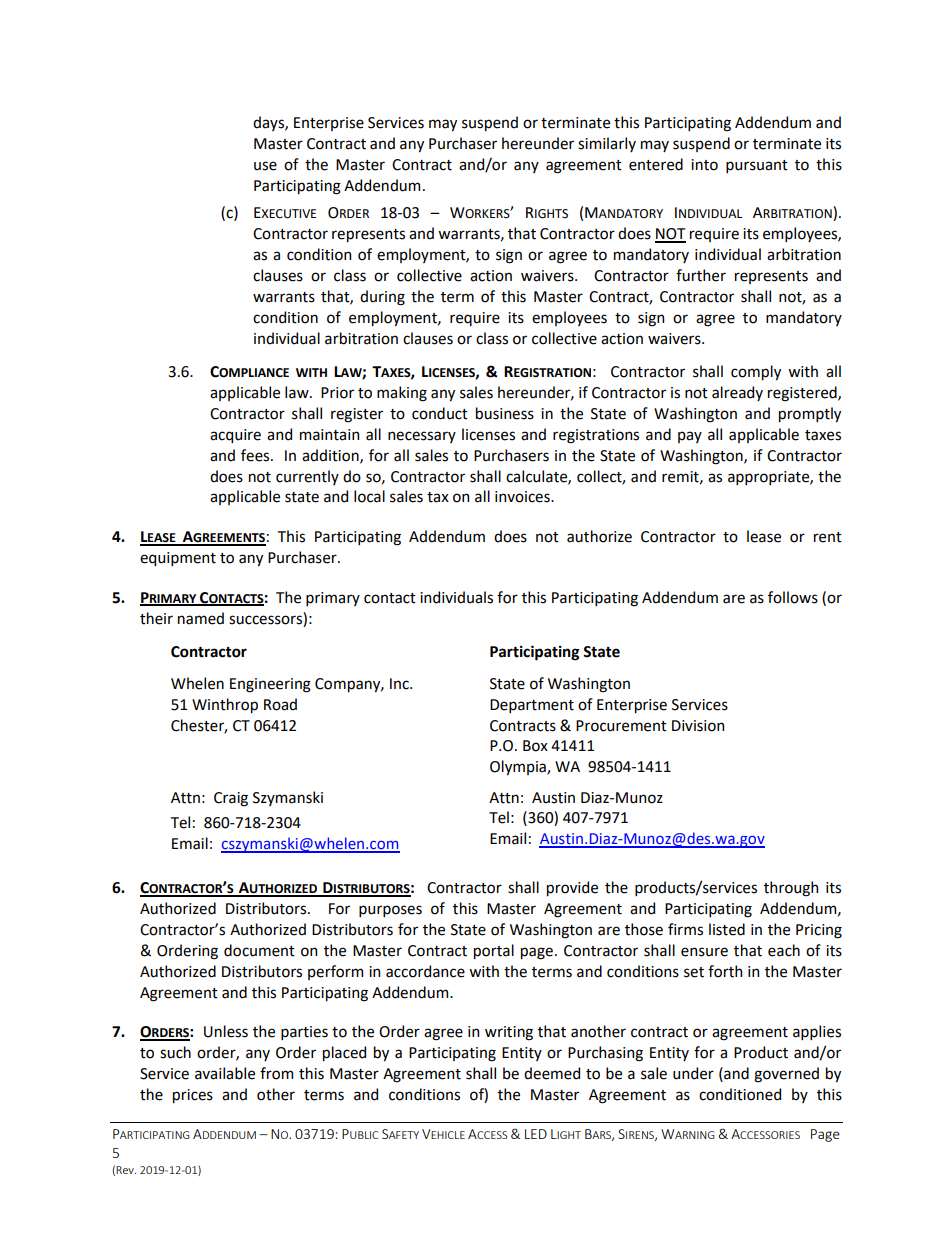  I want to click on through, so click(791, 889).
